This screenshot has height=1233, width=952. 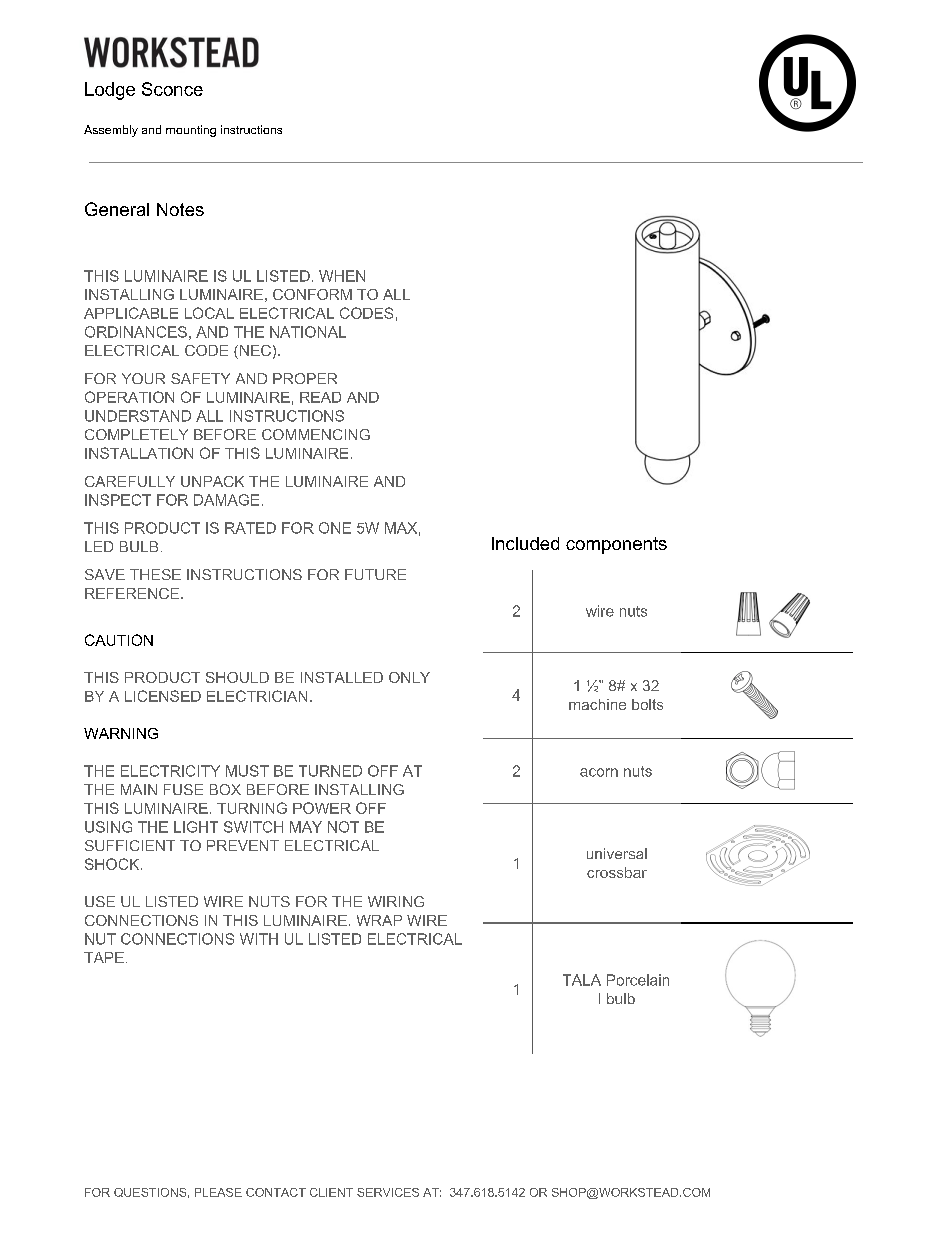 What do you see at coordinates (218, 1192) in the screenshot?
I see `PLEASE` at bounding box center [218, 1192].
